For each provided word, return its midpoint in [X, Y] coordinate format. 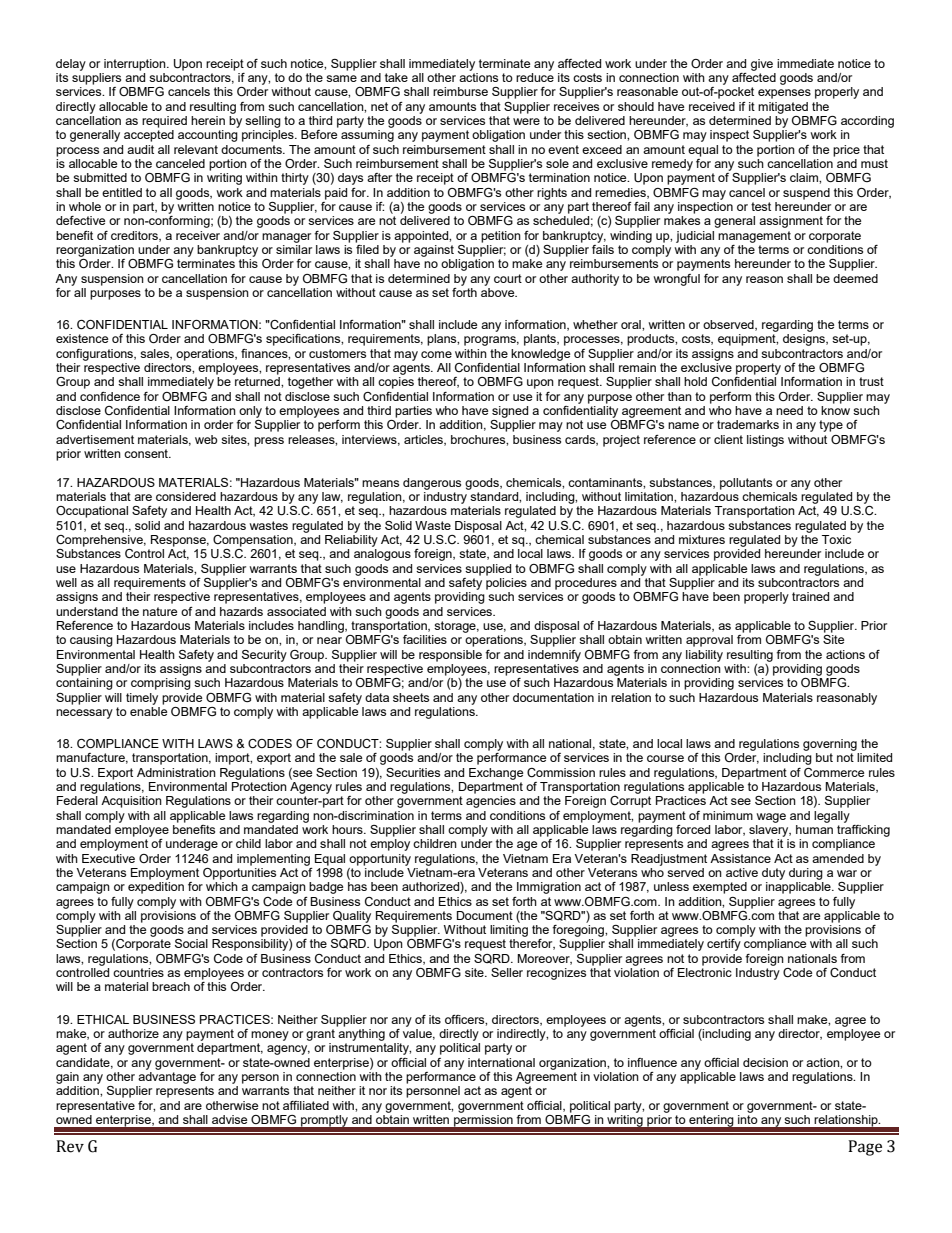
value [419, 1034]
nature [160, 611]
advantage [167, 1076]
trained [810, 596]
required [164, 122]
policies [506, 584]
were [526, 121]
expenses [784, 94]
